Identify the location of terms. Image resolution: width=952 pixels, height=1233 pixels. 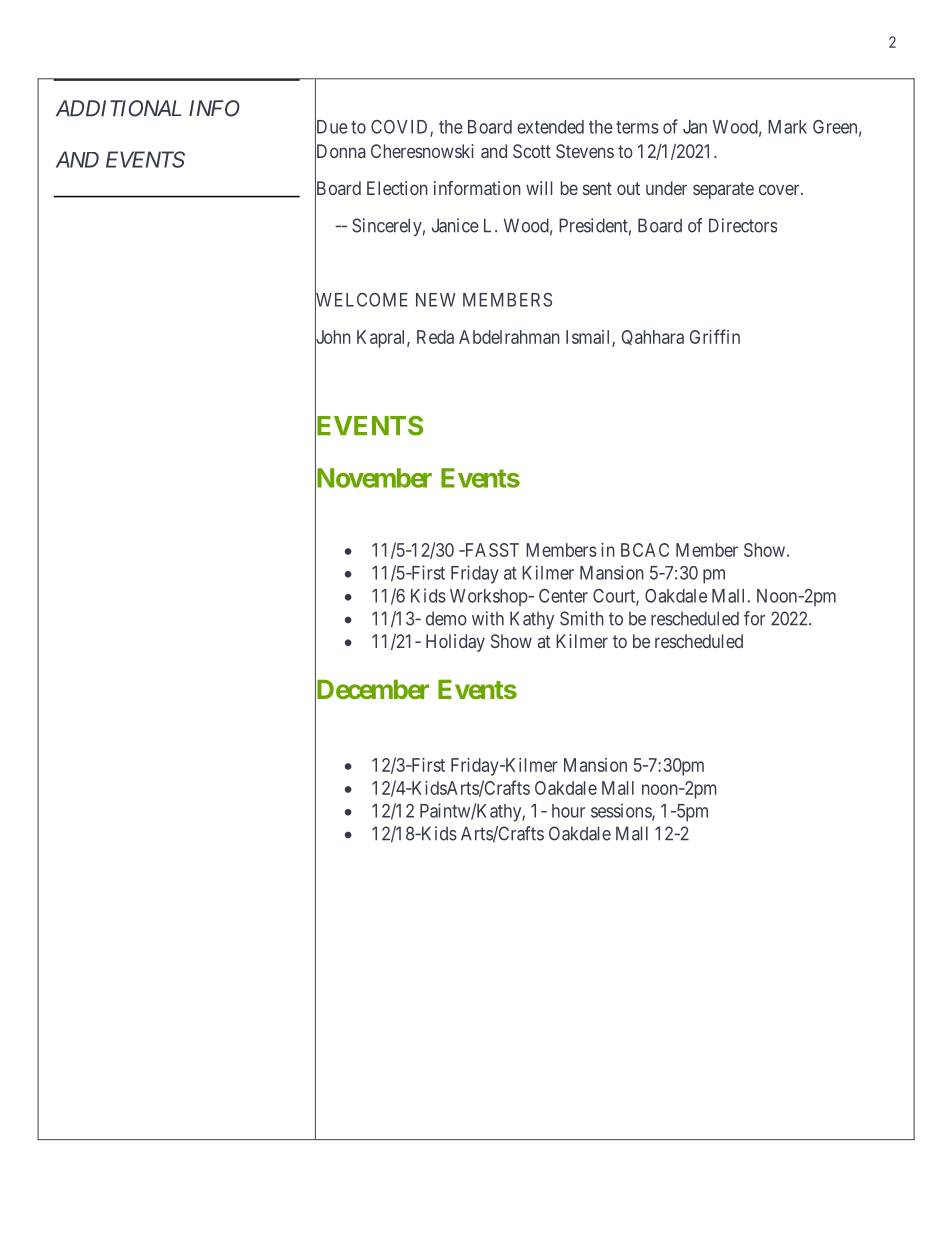
(637, 127).
